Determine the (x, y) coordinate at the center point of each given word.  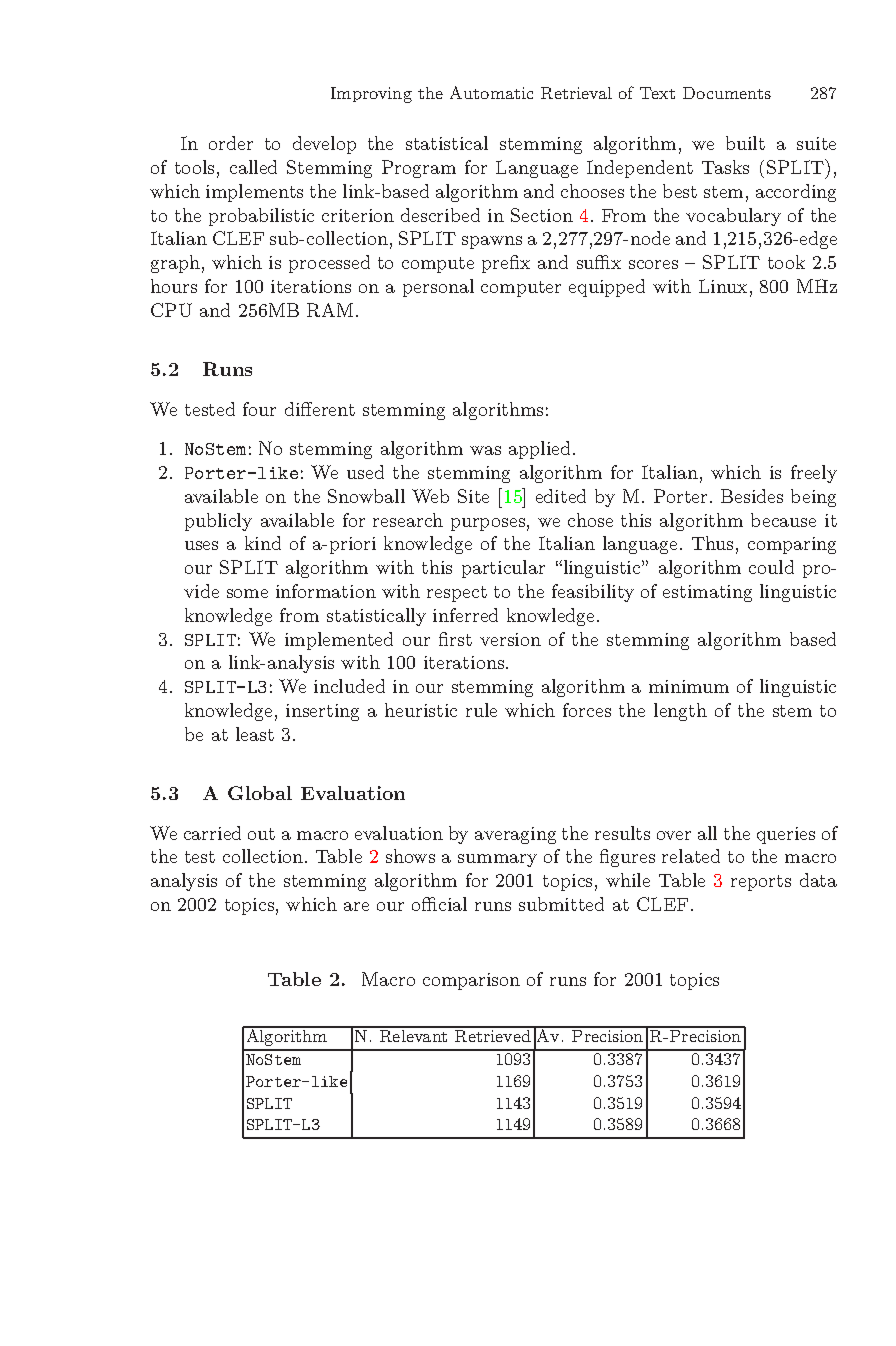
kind (263, 543)
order (231, 143)
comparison (471, 981)
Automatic (491, 92)
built (745, 143)
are (356, 906)
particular (503, 569)
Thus (712, 543)
